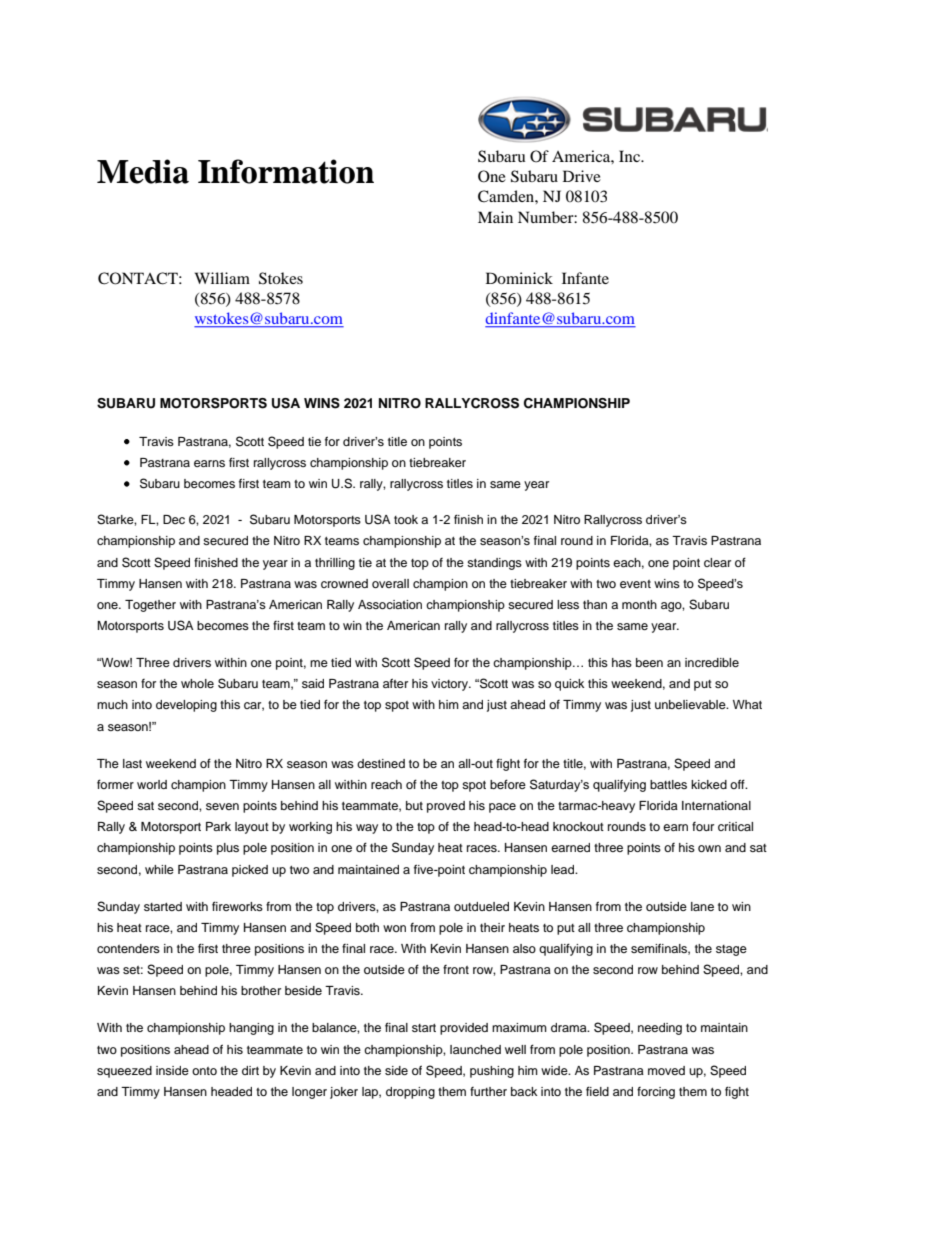  What do you see at coordinates (649, 662) in the screenshot?
I see `been` at bounding box center [649, 662].
